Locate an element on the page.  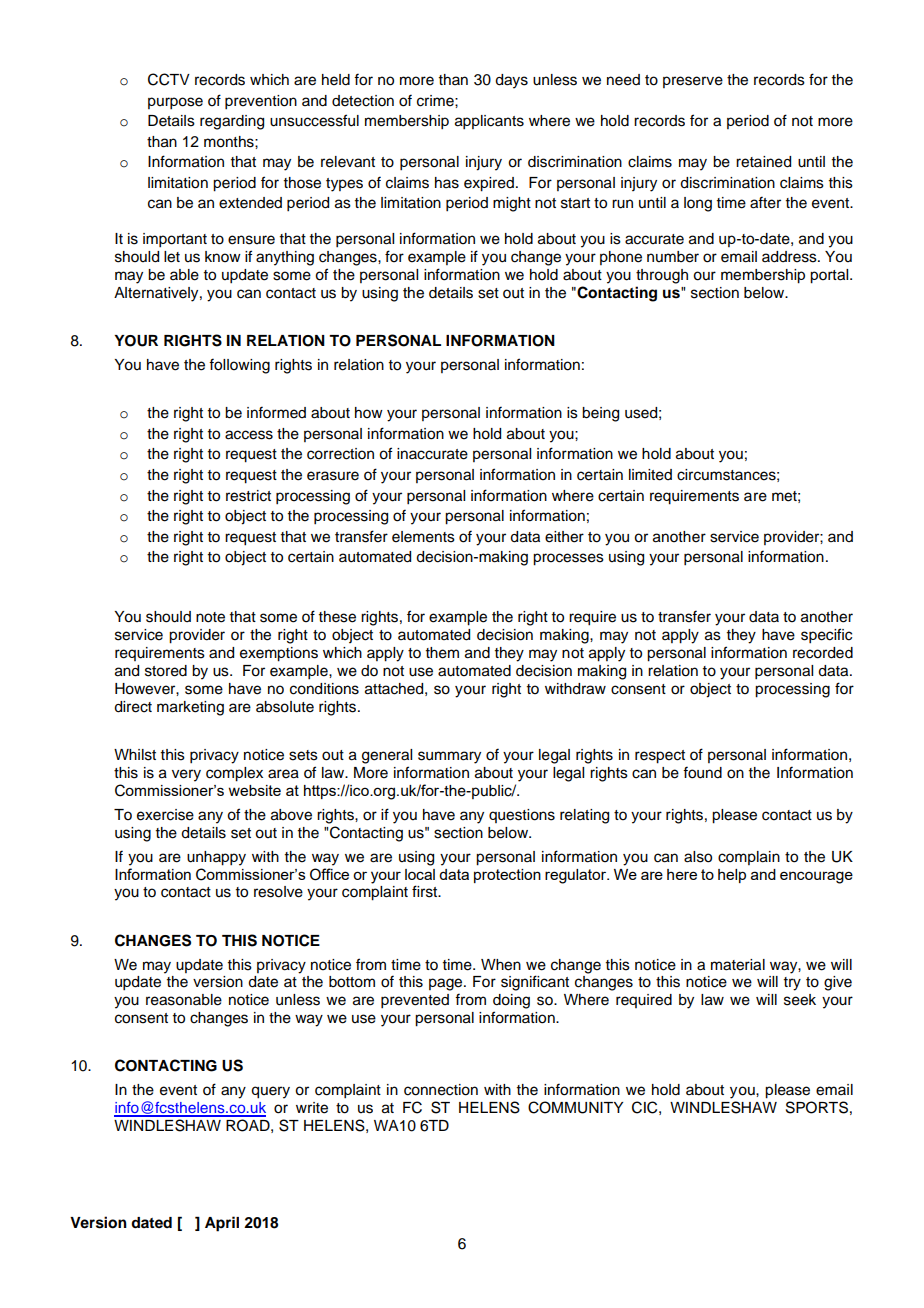
portal is located at coordinates (830, 276).
